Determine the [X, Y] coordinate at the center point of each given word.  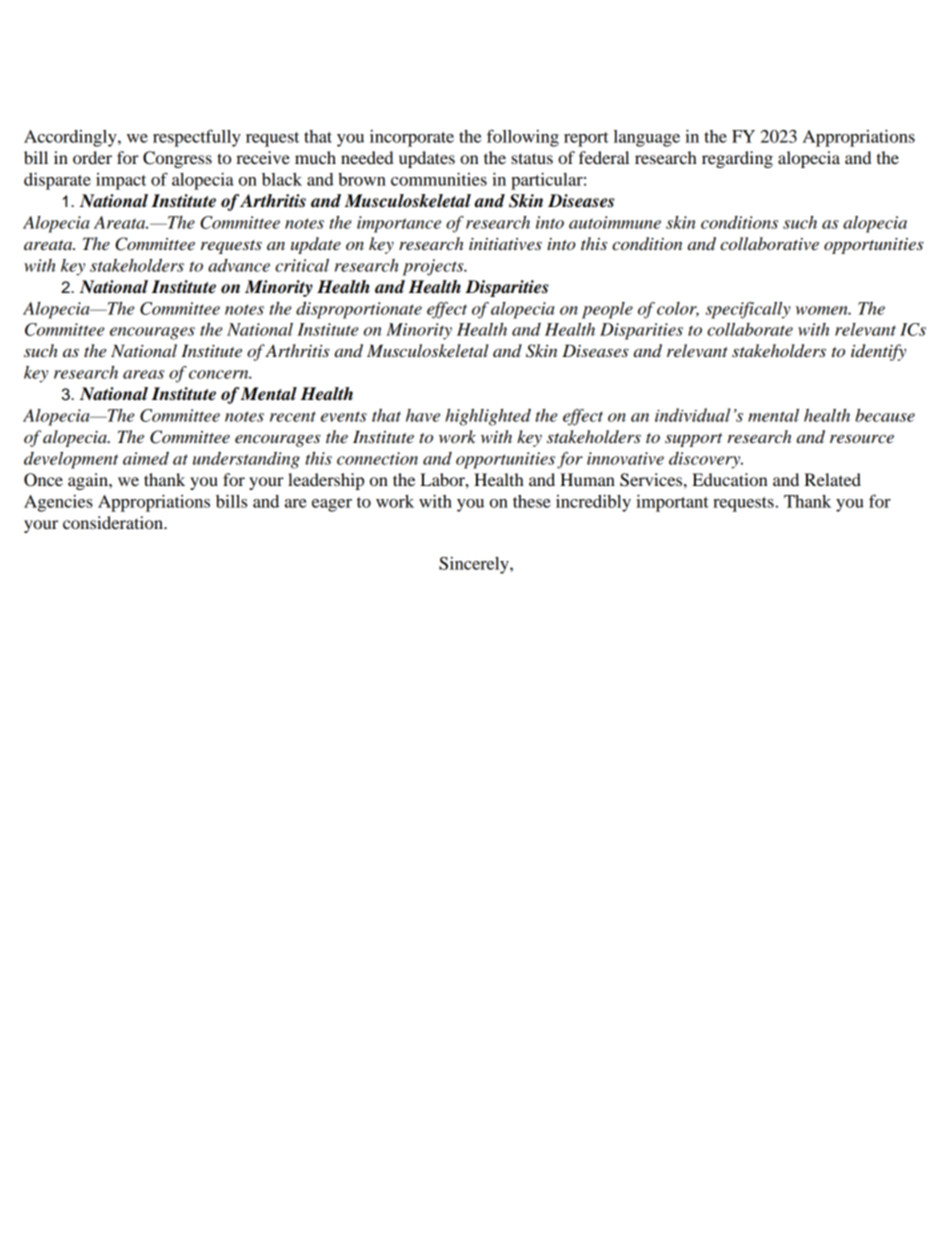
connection [377, 458]
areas [143, 374]
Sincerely [475, 565]
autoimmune [615, 222]
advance [239, 265]
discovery [706, 460]
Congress [177, 159]
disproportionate [359, 310]
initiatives [505, 244]
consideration [114, 522]
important [672, 503]
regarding [737, 159]
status [532, 158]
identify [878, 352]
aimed [146, 458]
